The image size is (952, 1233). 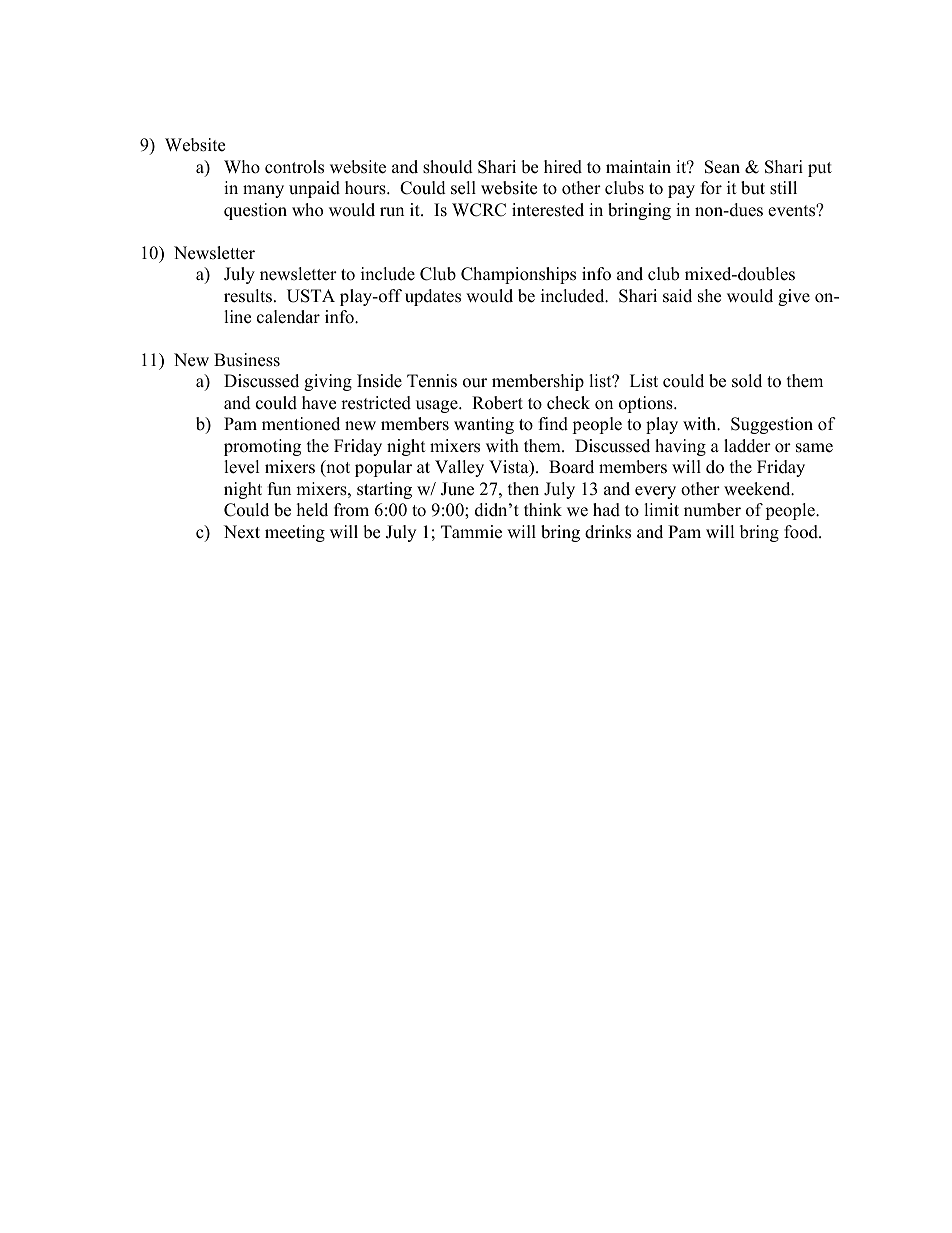 I want to click on ladder, so click(x=747, y=446).
